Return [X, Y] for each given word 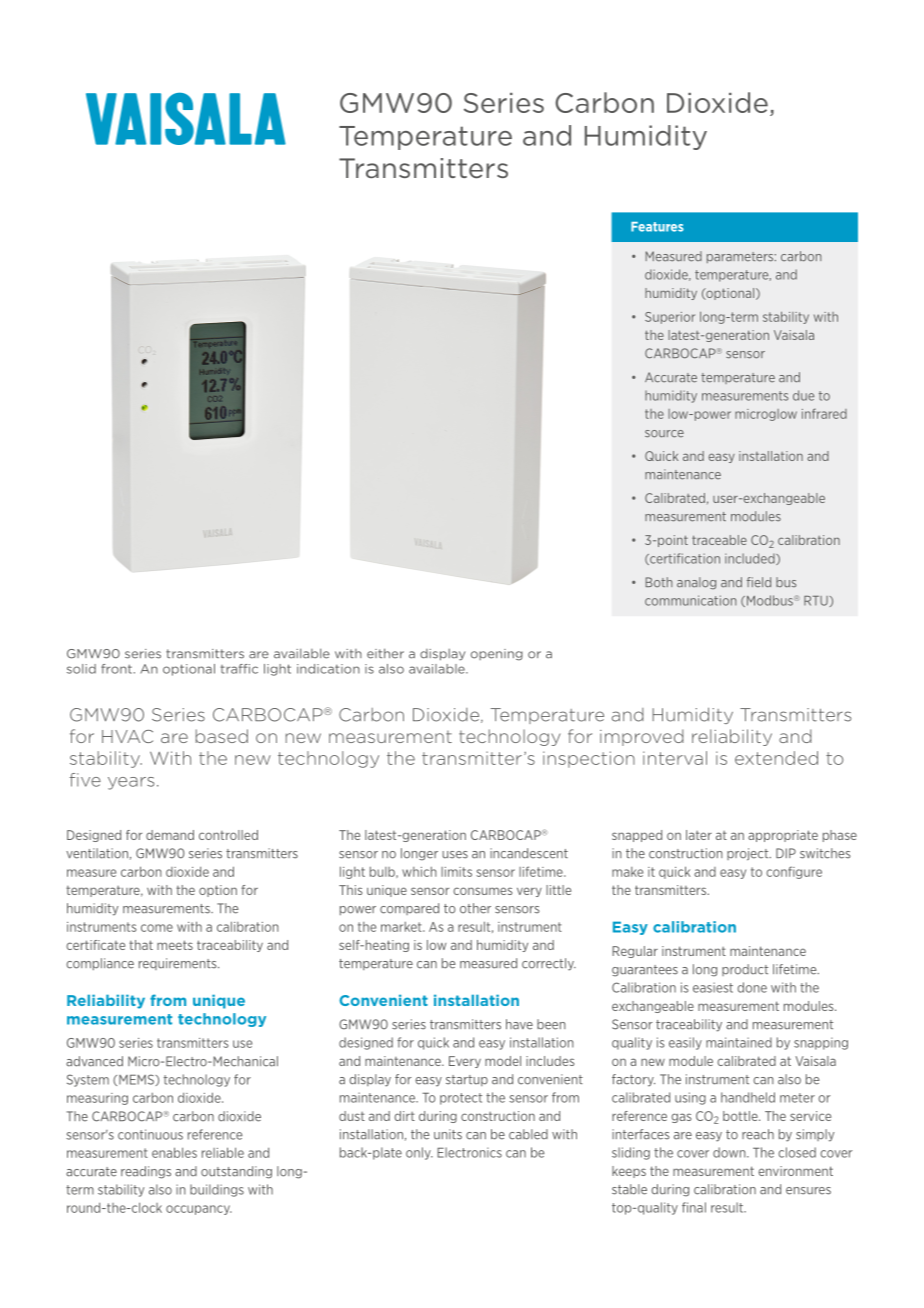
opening [497, 655]
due [803, 395]
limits [456, 872]
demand [170, 835]
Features [657, 227]
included [751, 559]
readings [146, 1172]
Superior [670, 318]
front [116, 669]
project [749, 854]
